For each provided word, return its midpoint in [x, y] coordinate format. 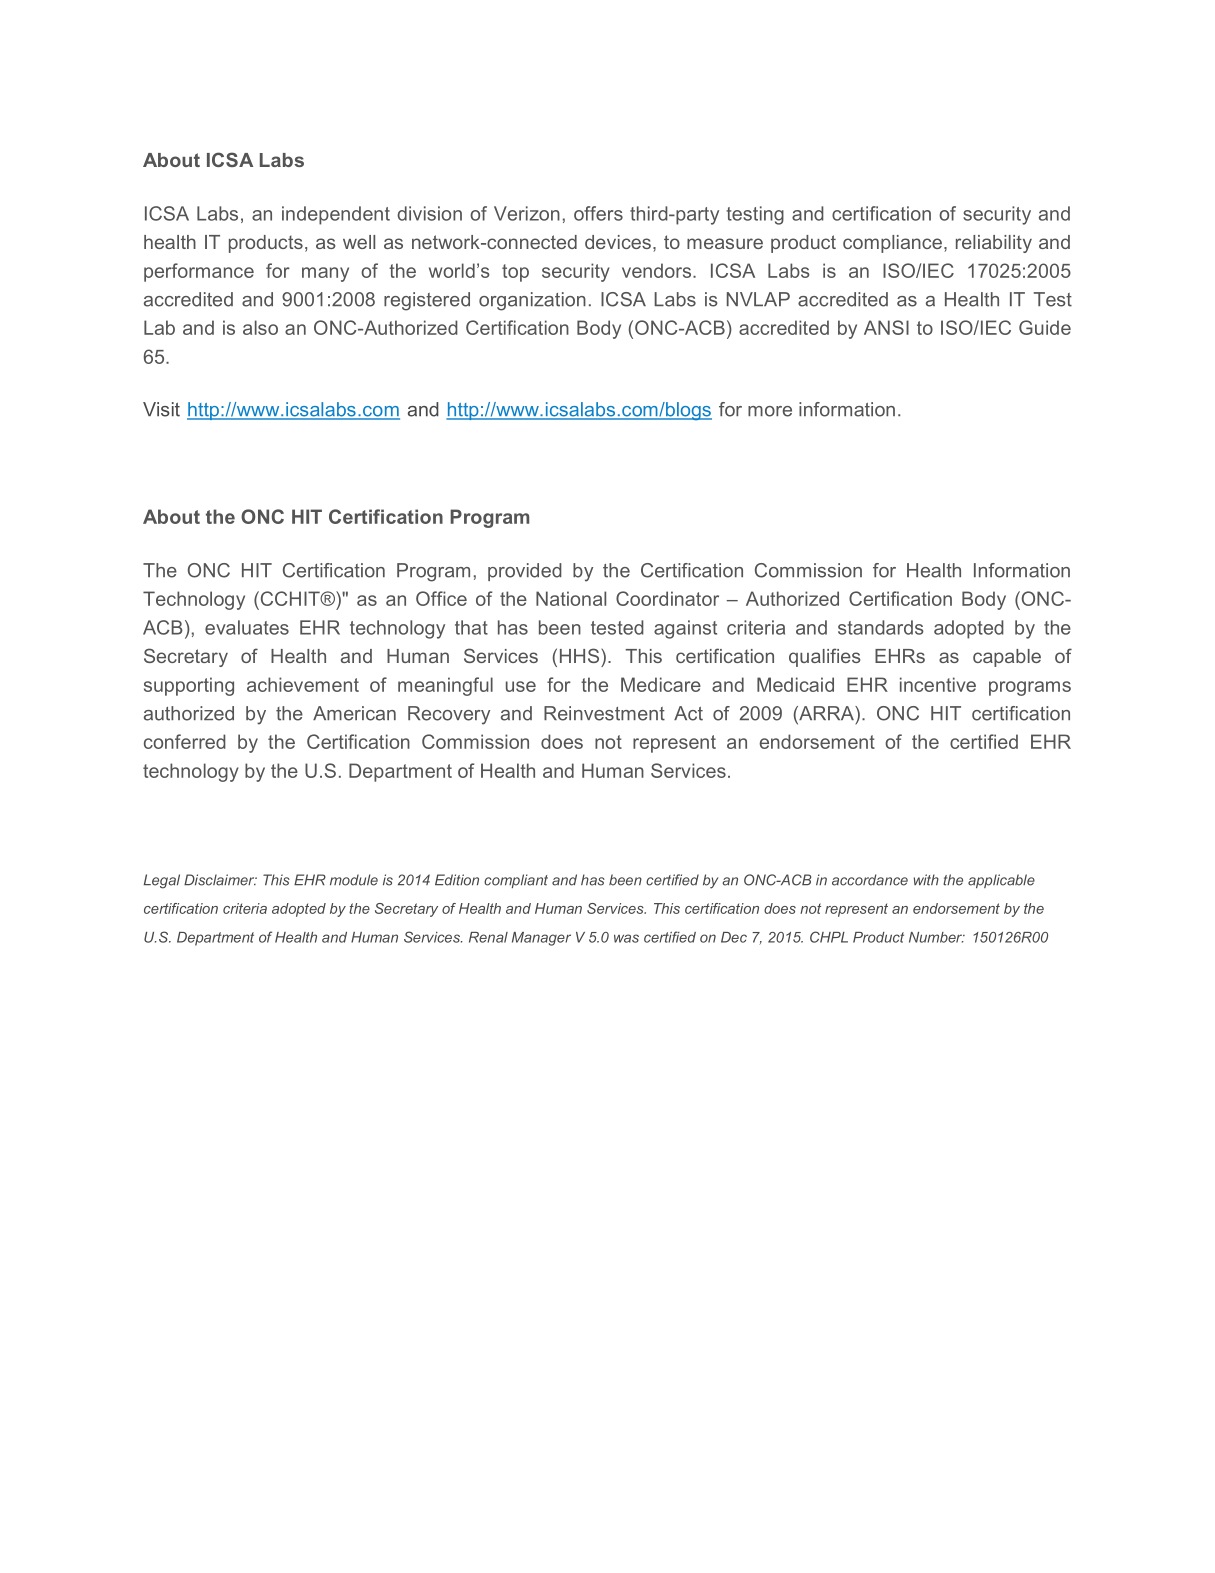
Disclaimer [220, 880]
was [626, 938]
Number [937, 937]
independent [336, 215]
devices [618, 242]
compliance [892, 244]
